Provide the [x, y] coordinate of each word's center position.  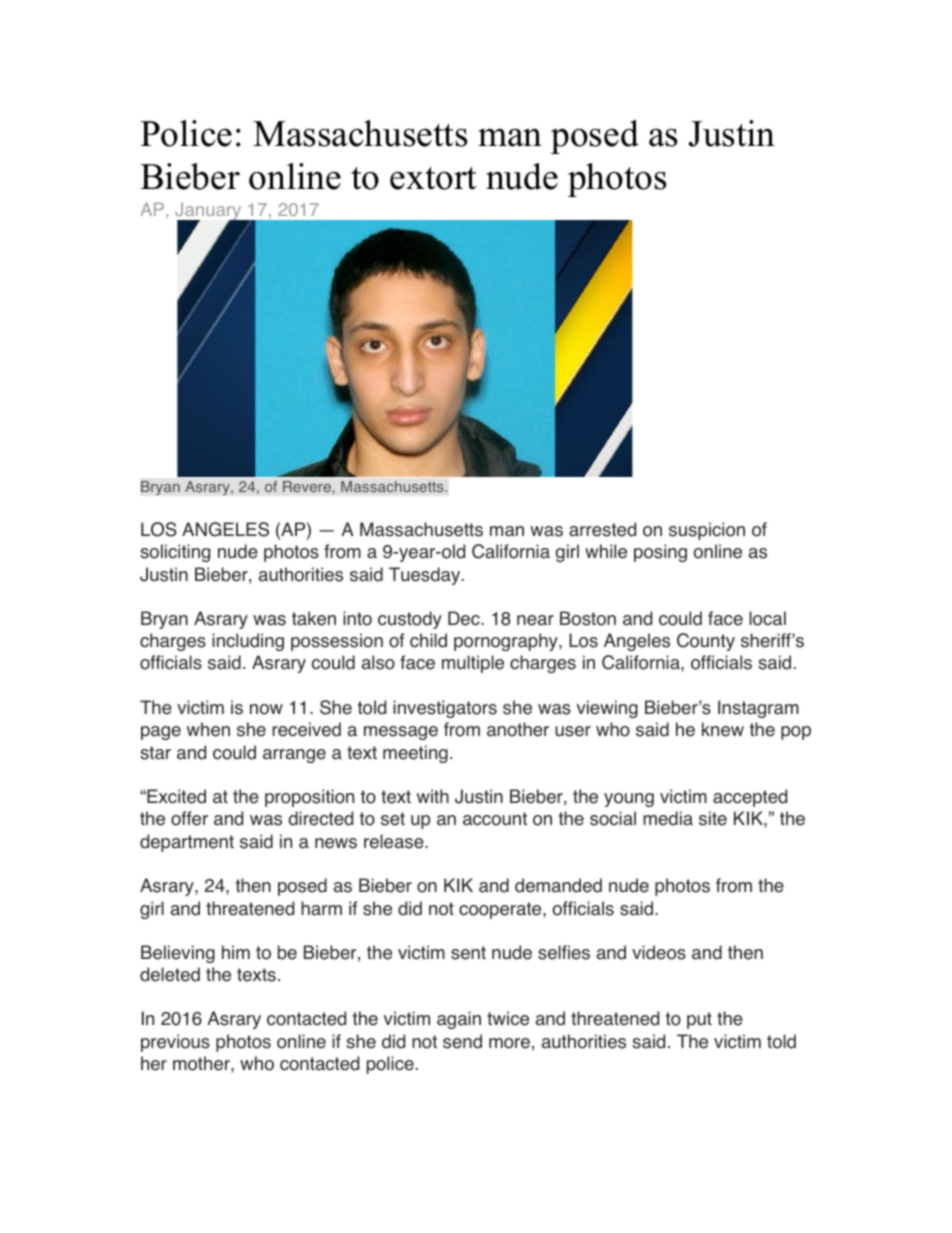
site [713, 818]
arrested [602, 529]
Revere [308, 487]
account [495, 819]
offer [189, 818]
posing [660, 553]
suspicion [707, 531]
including [248, 642]
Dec [465, 618]
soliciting [175, 553]
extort [433, 178]
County [706, 642]
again [459, 1020]
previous [175, 1043]
